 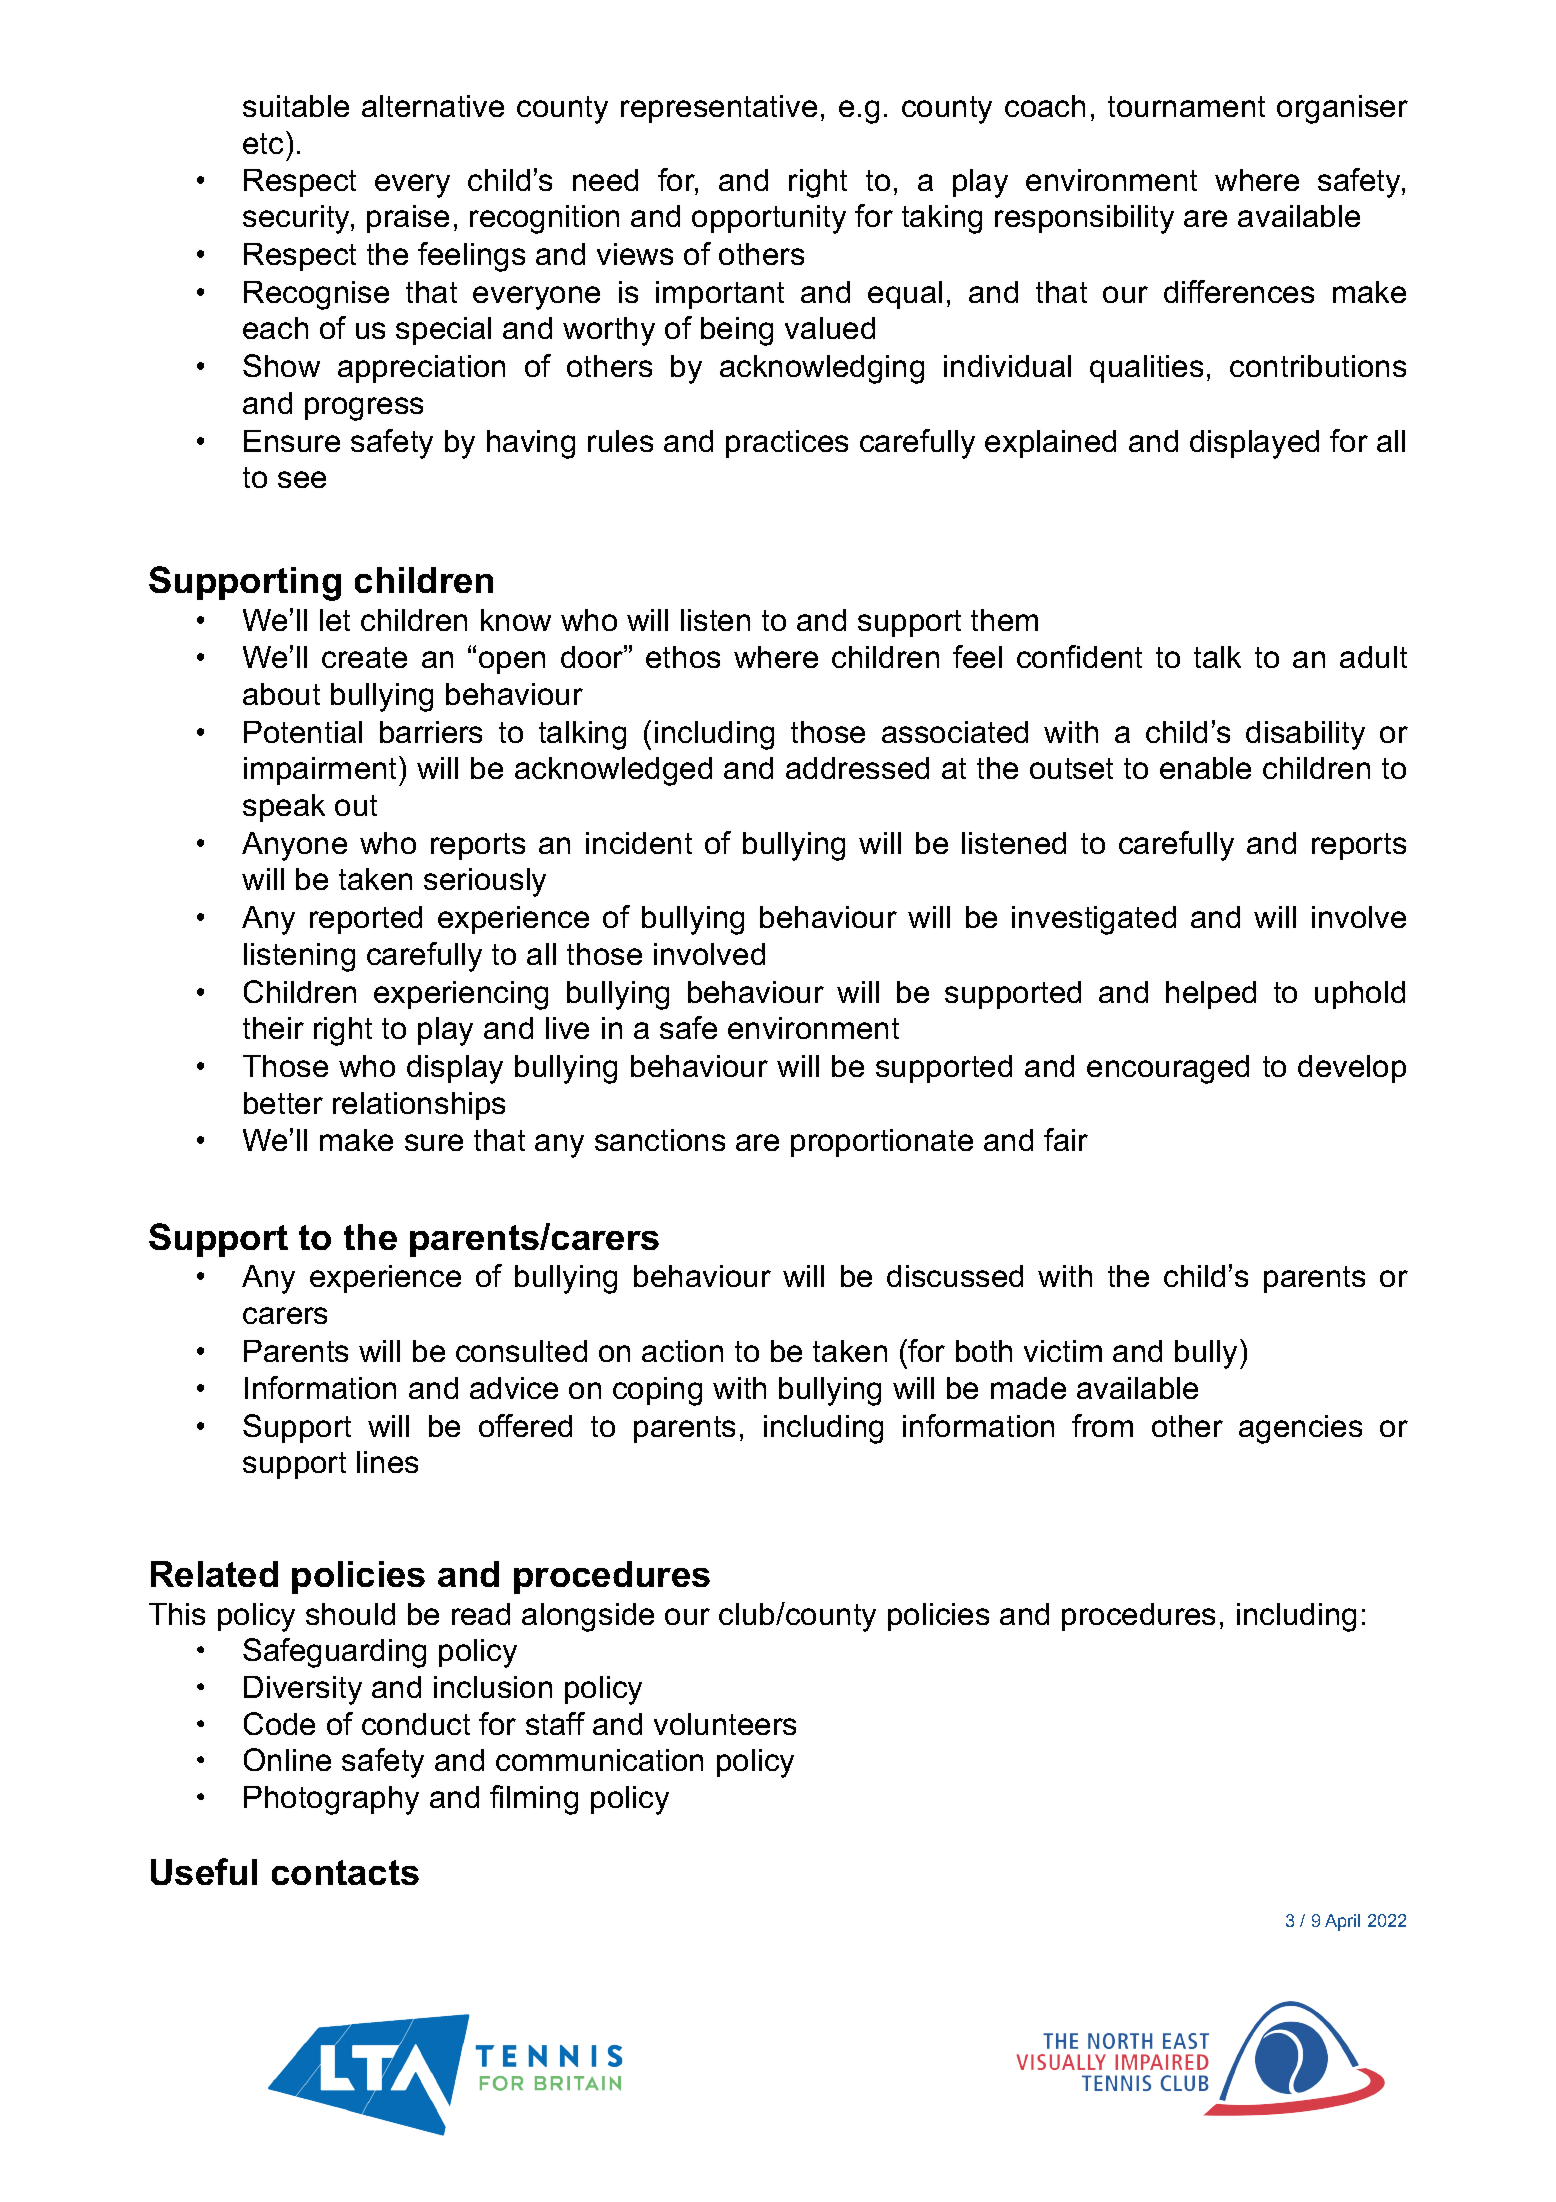 I want to click on helped, so click(x=1211, y=995).
